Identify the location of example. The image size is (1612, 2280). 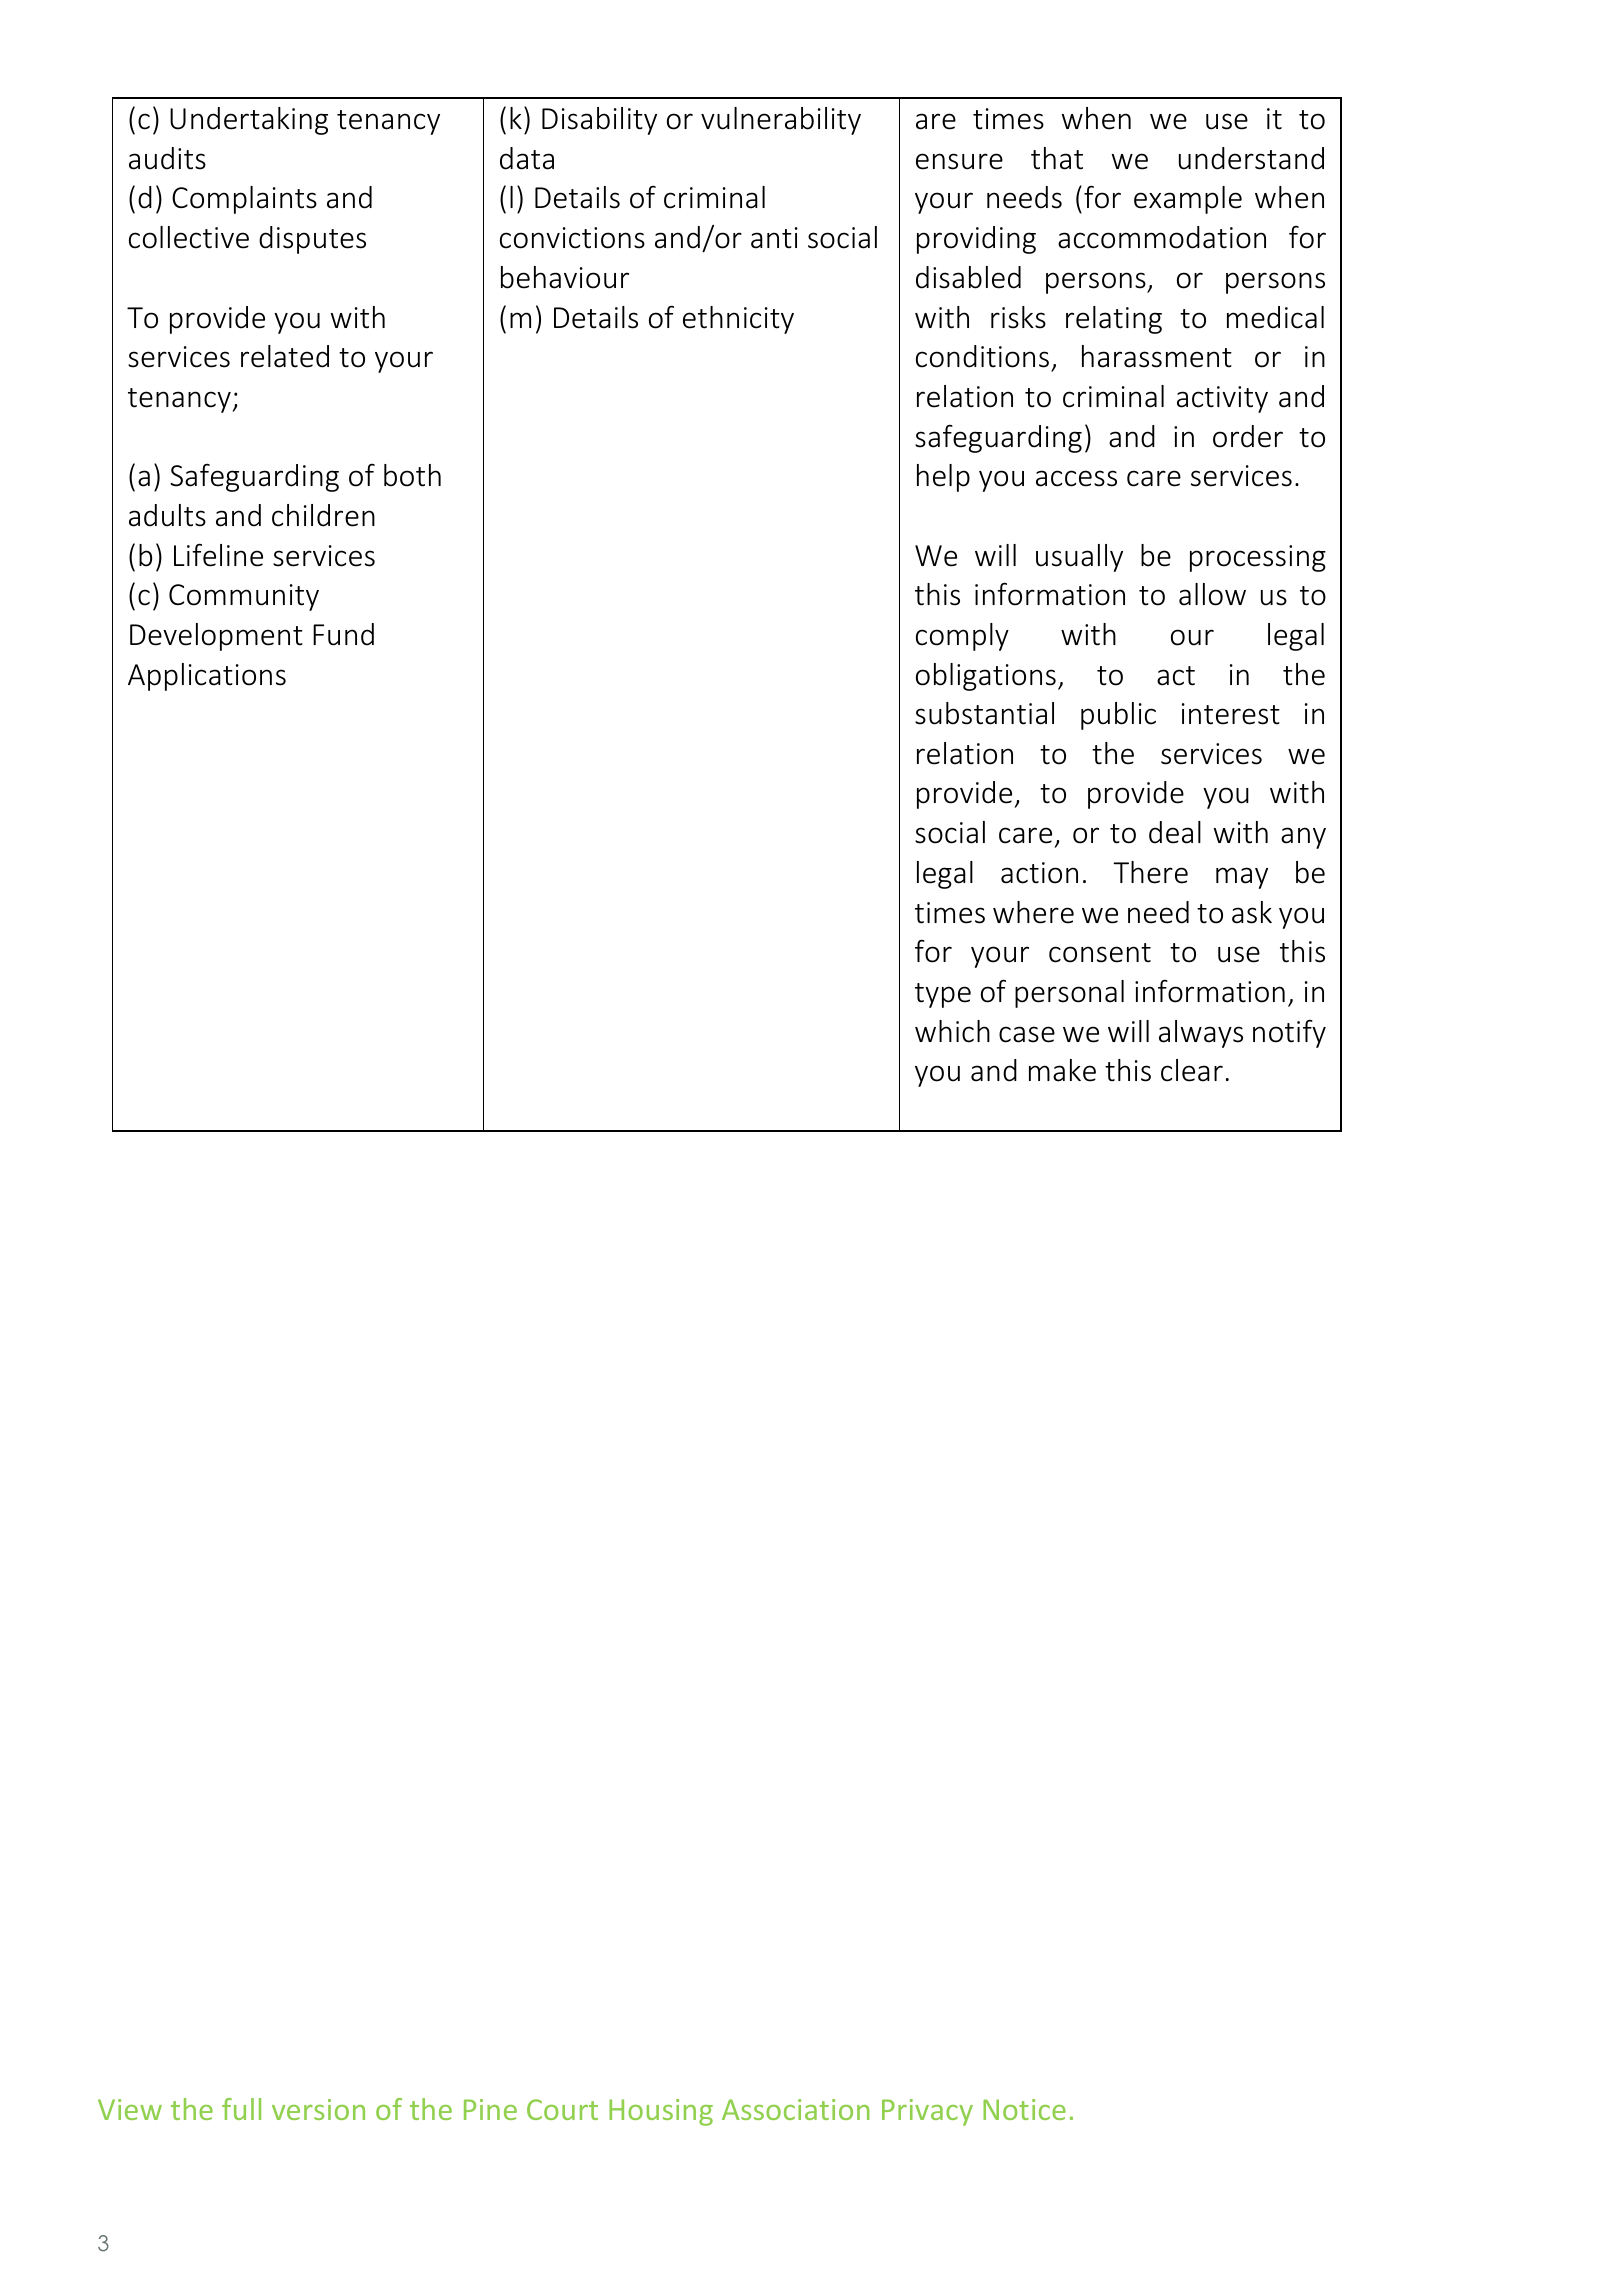
(1188, 200).
